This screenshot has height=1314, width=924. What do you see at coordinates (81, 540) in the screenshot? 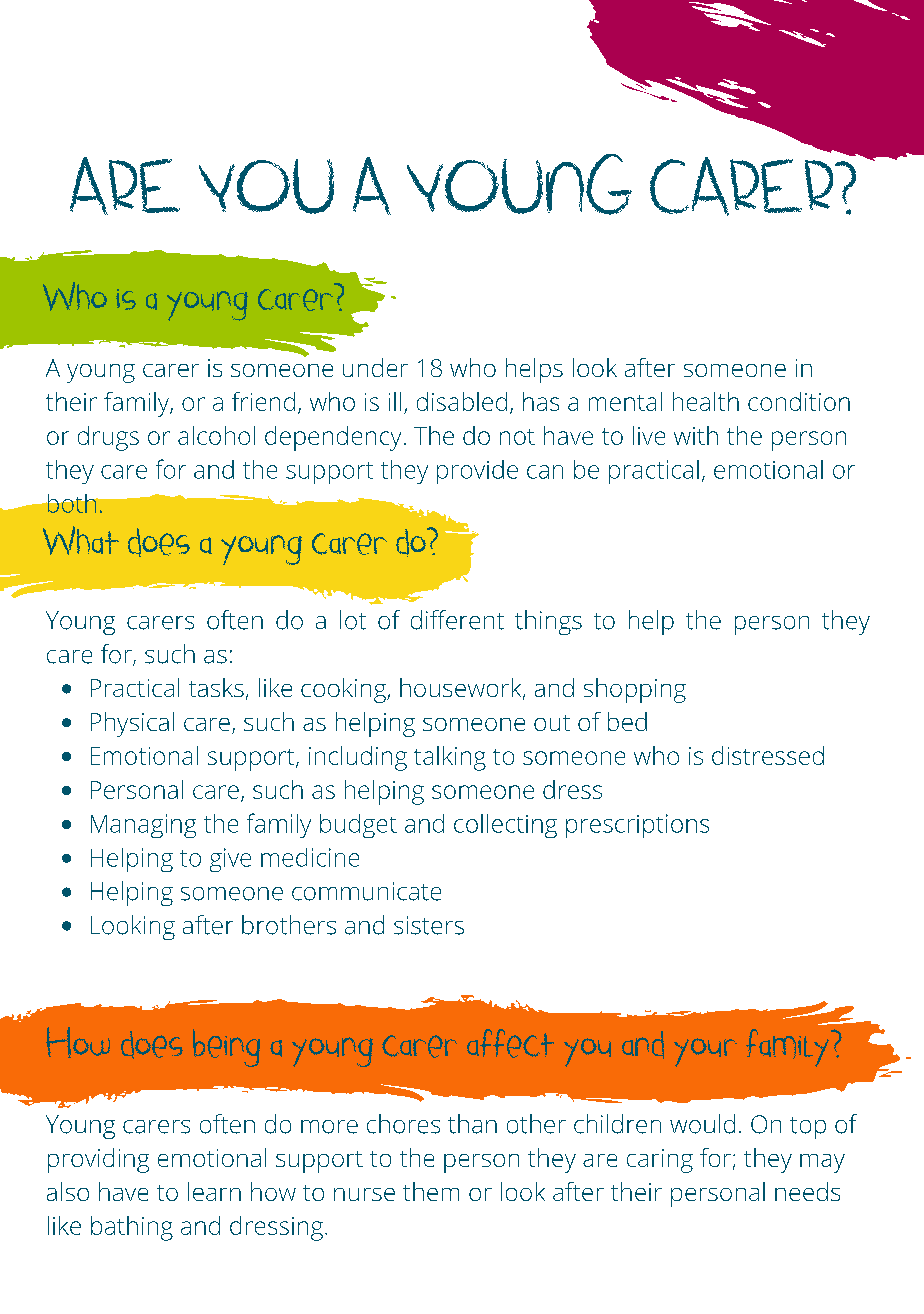
I see `What` at bounding box center [81, 540].
